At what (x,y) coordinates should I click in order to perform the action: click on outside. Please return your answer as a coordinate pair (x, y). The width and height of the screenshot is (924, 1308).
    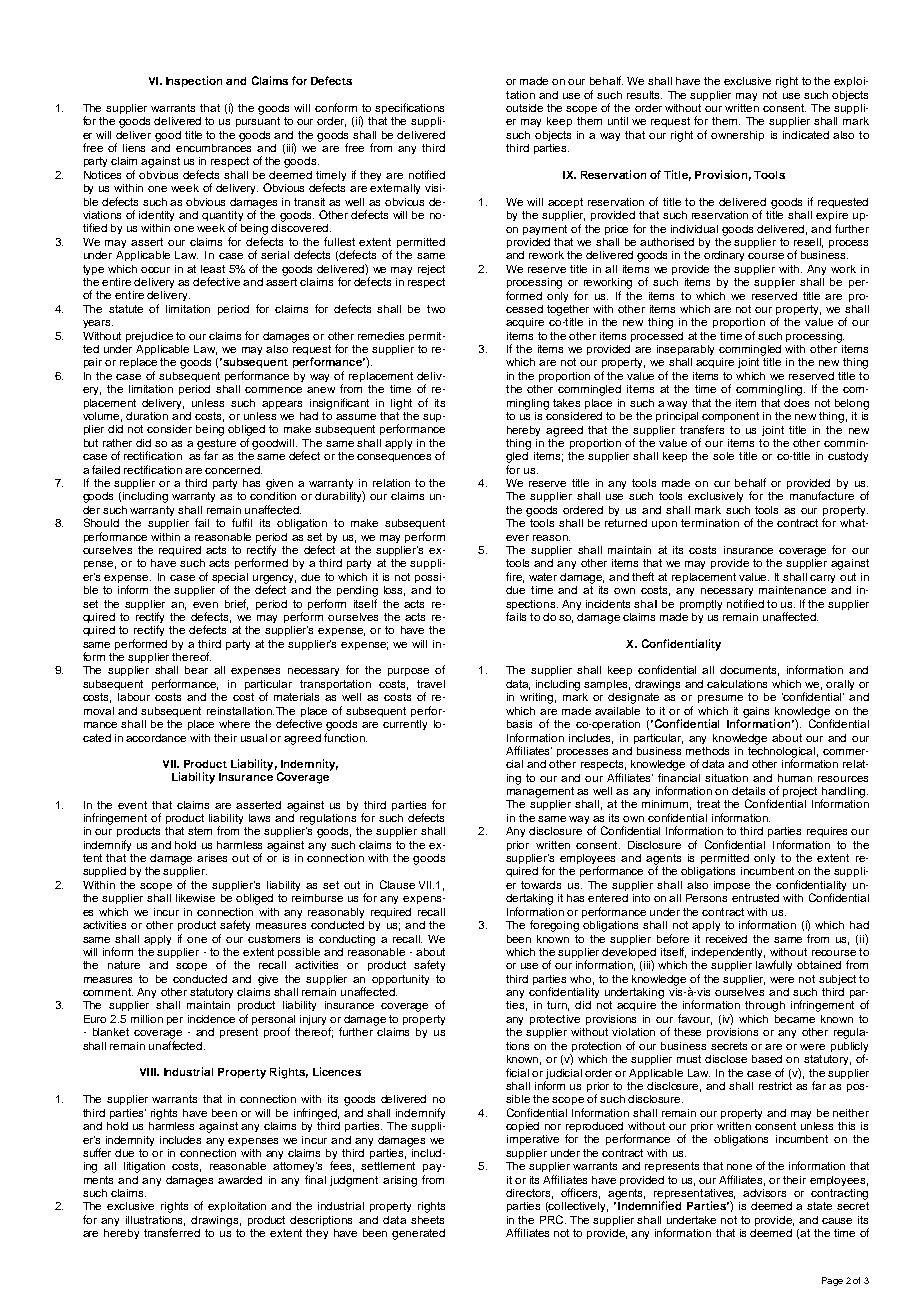
    Looking at the image, I should click on (524, 108).
